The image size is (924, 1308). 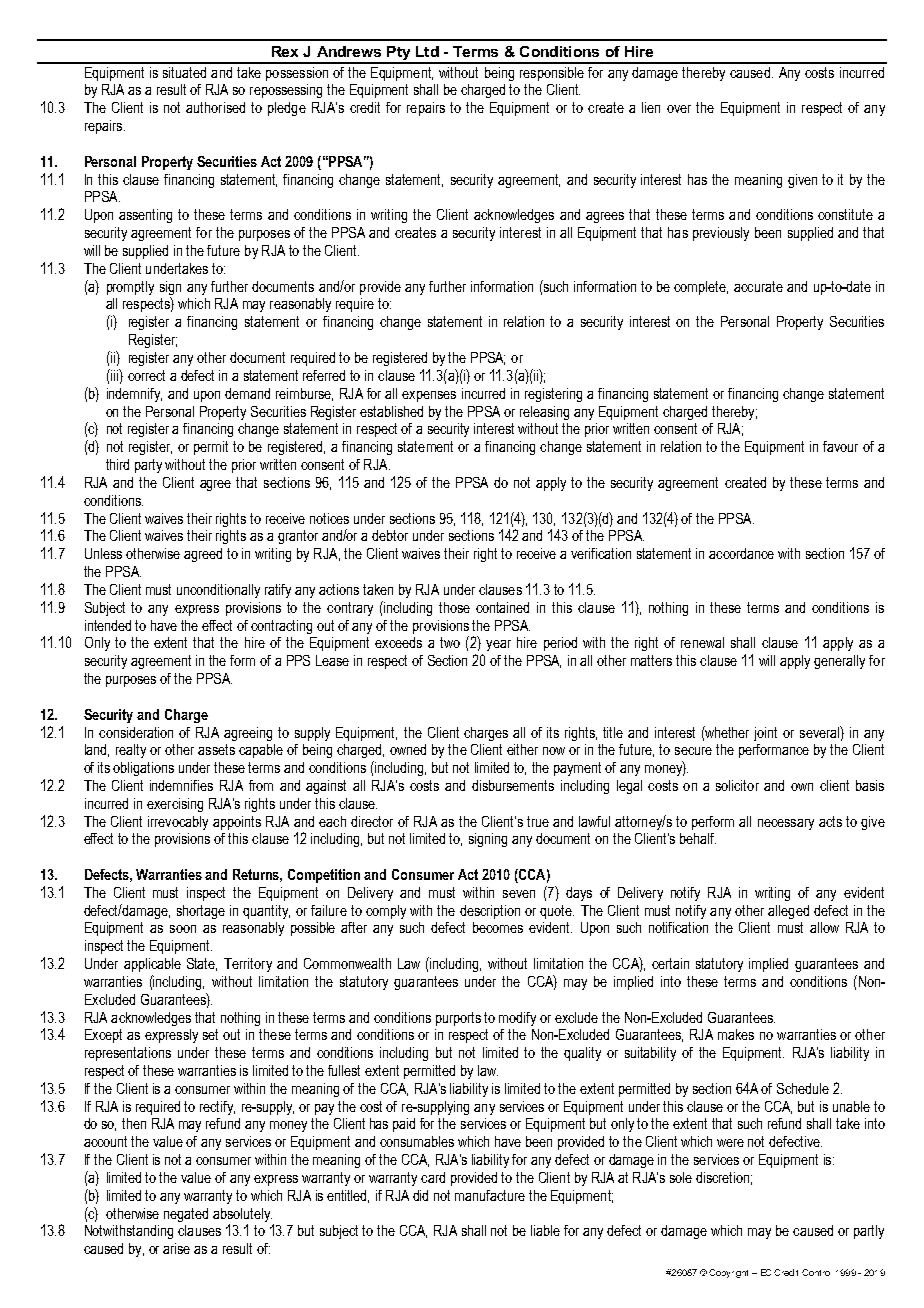 What do you see at coordinates (108, 625) in the screenshot?
I see `intended` at bounding box center [108, 625].
